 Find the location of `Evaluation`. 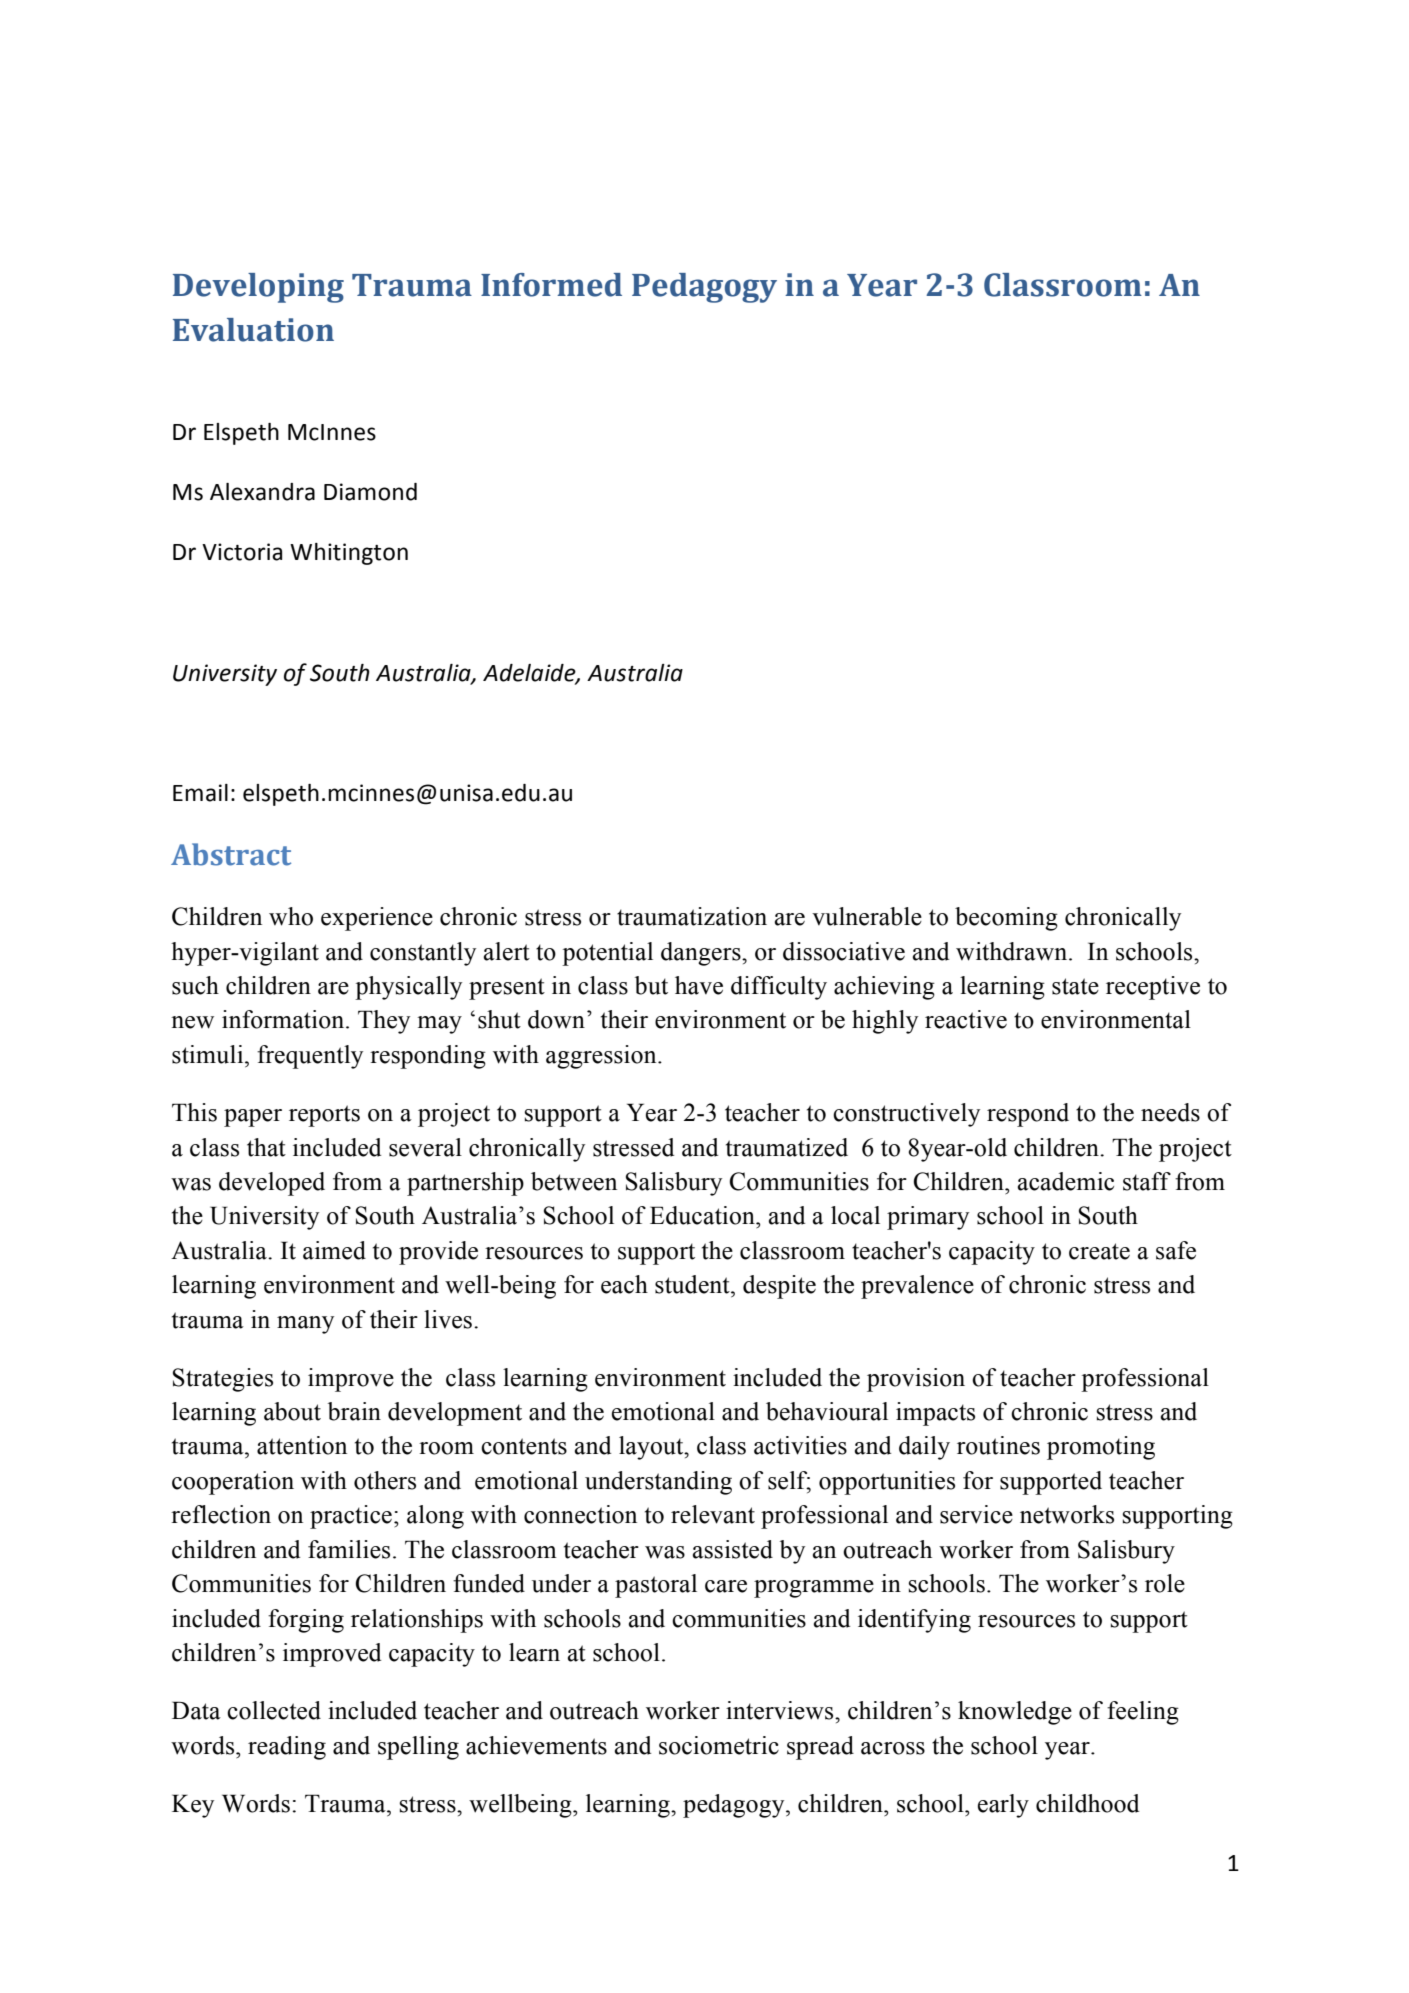

Evaluation is located at coordinates (253, 330).
